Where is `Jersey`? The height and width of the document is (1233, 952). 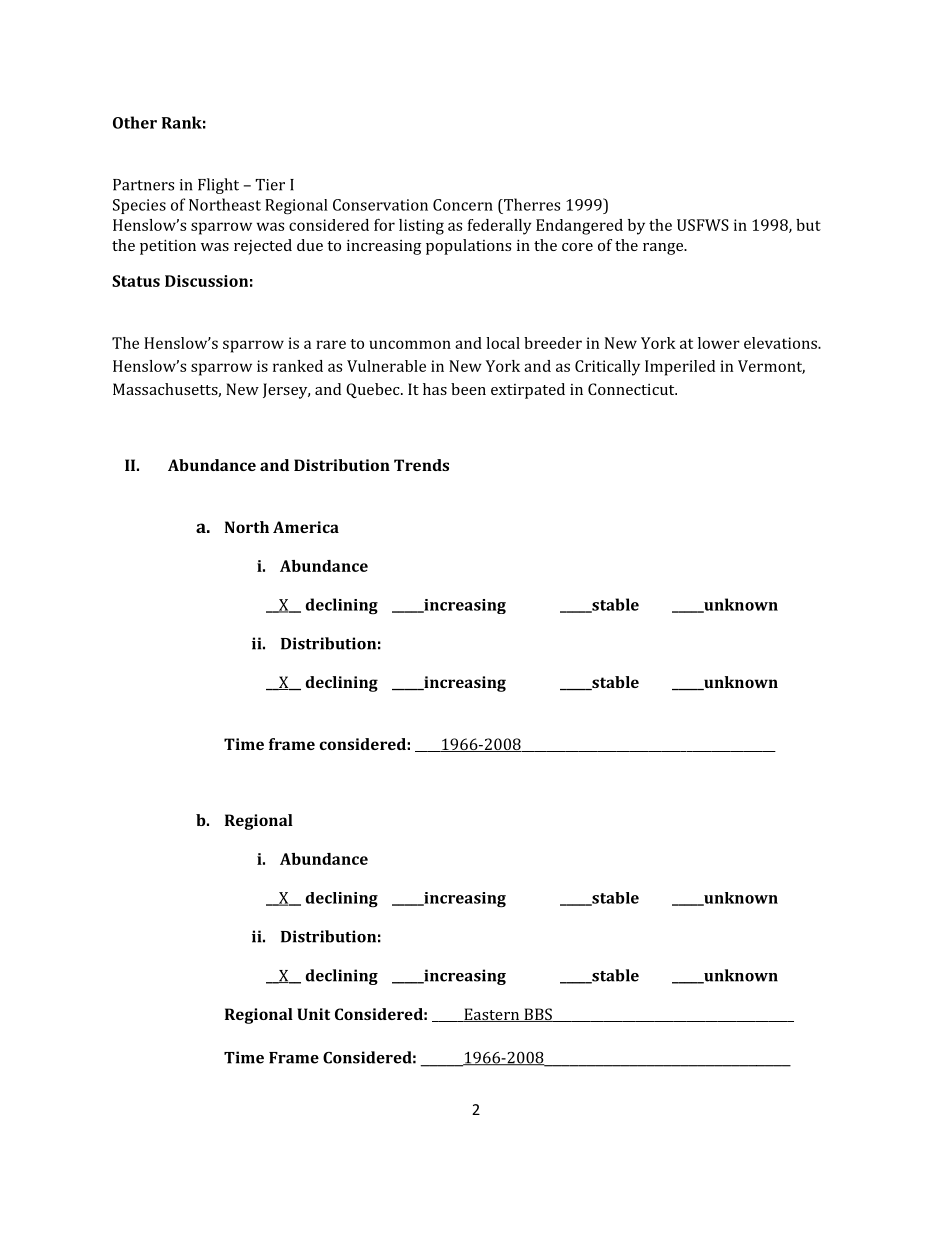
Jersey is located at coordinates (286, 391).
